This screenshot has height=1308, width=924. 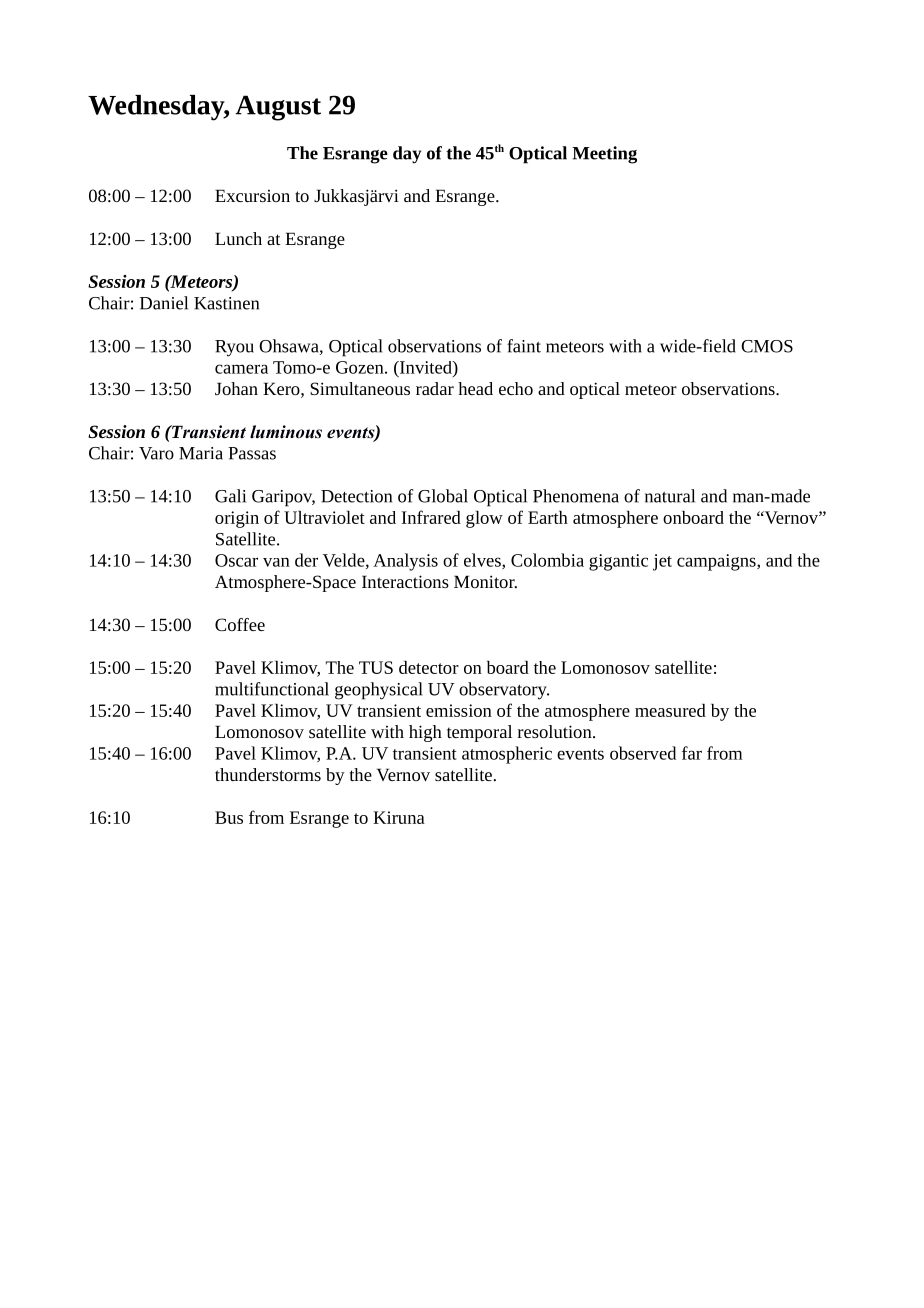 I want to click on CMOS, so click(x=767, y=346).
